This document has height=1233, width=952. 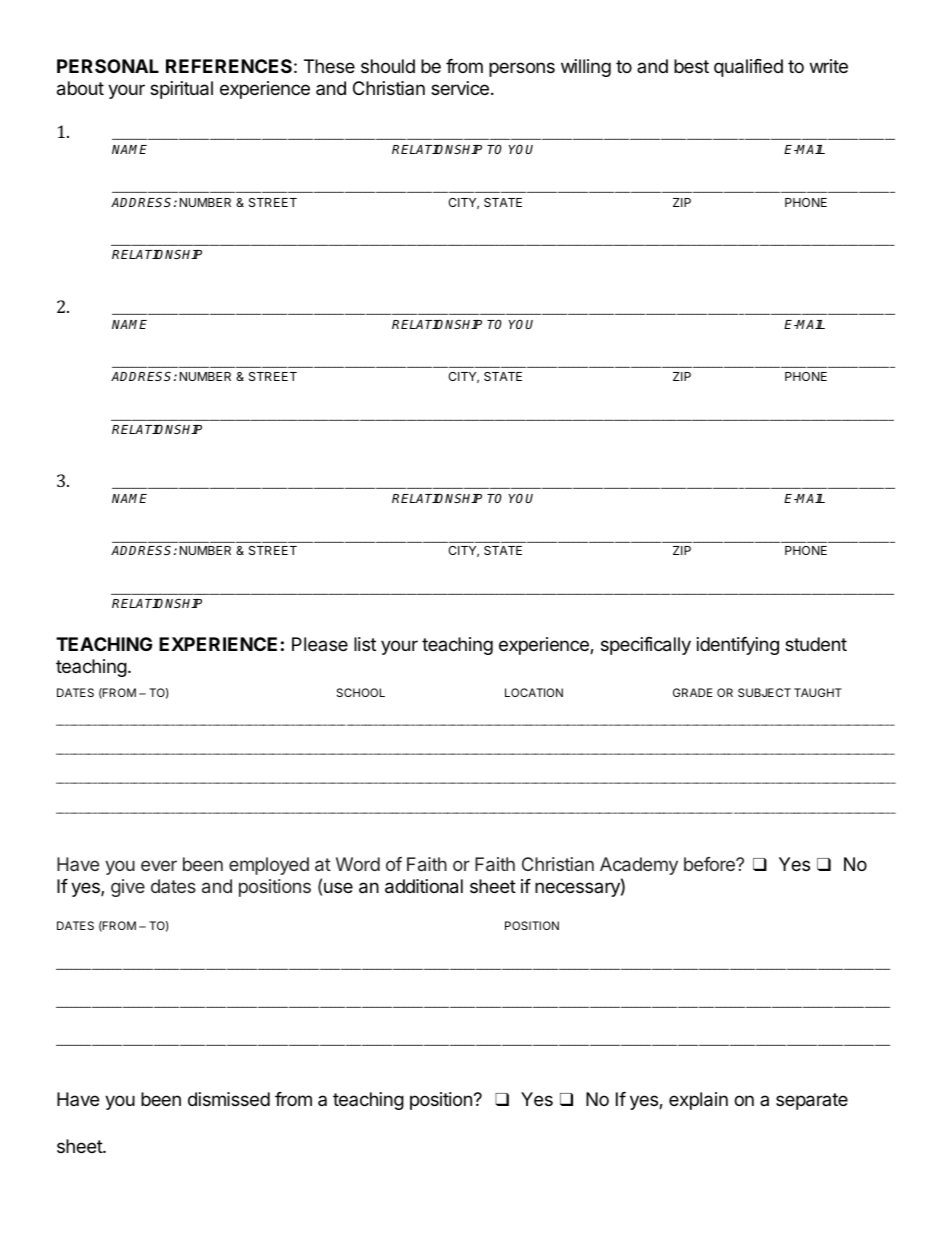 What do you see at coordinates (320, 644) in the document?
I see `Please` at bounding box center [320, 644].
